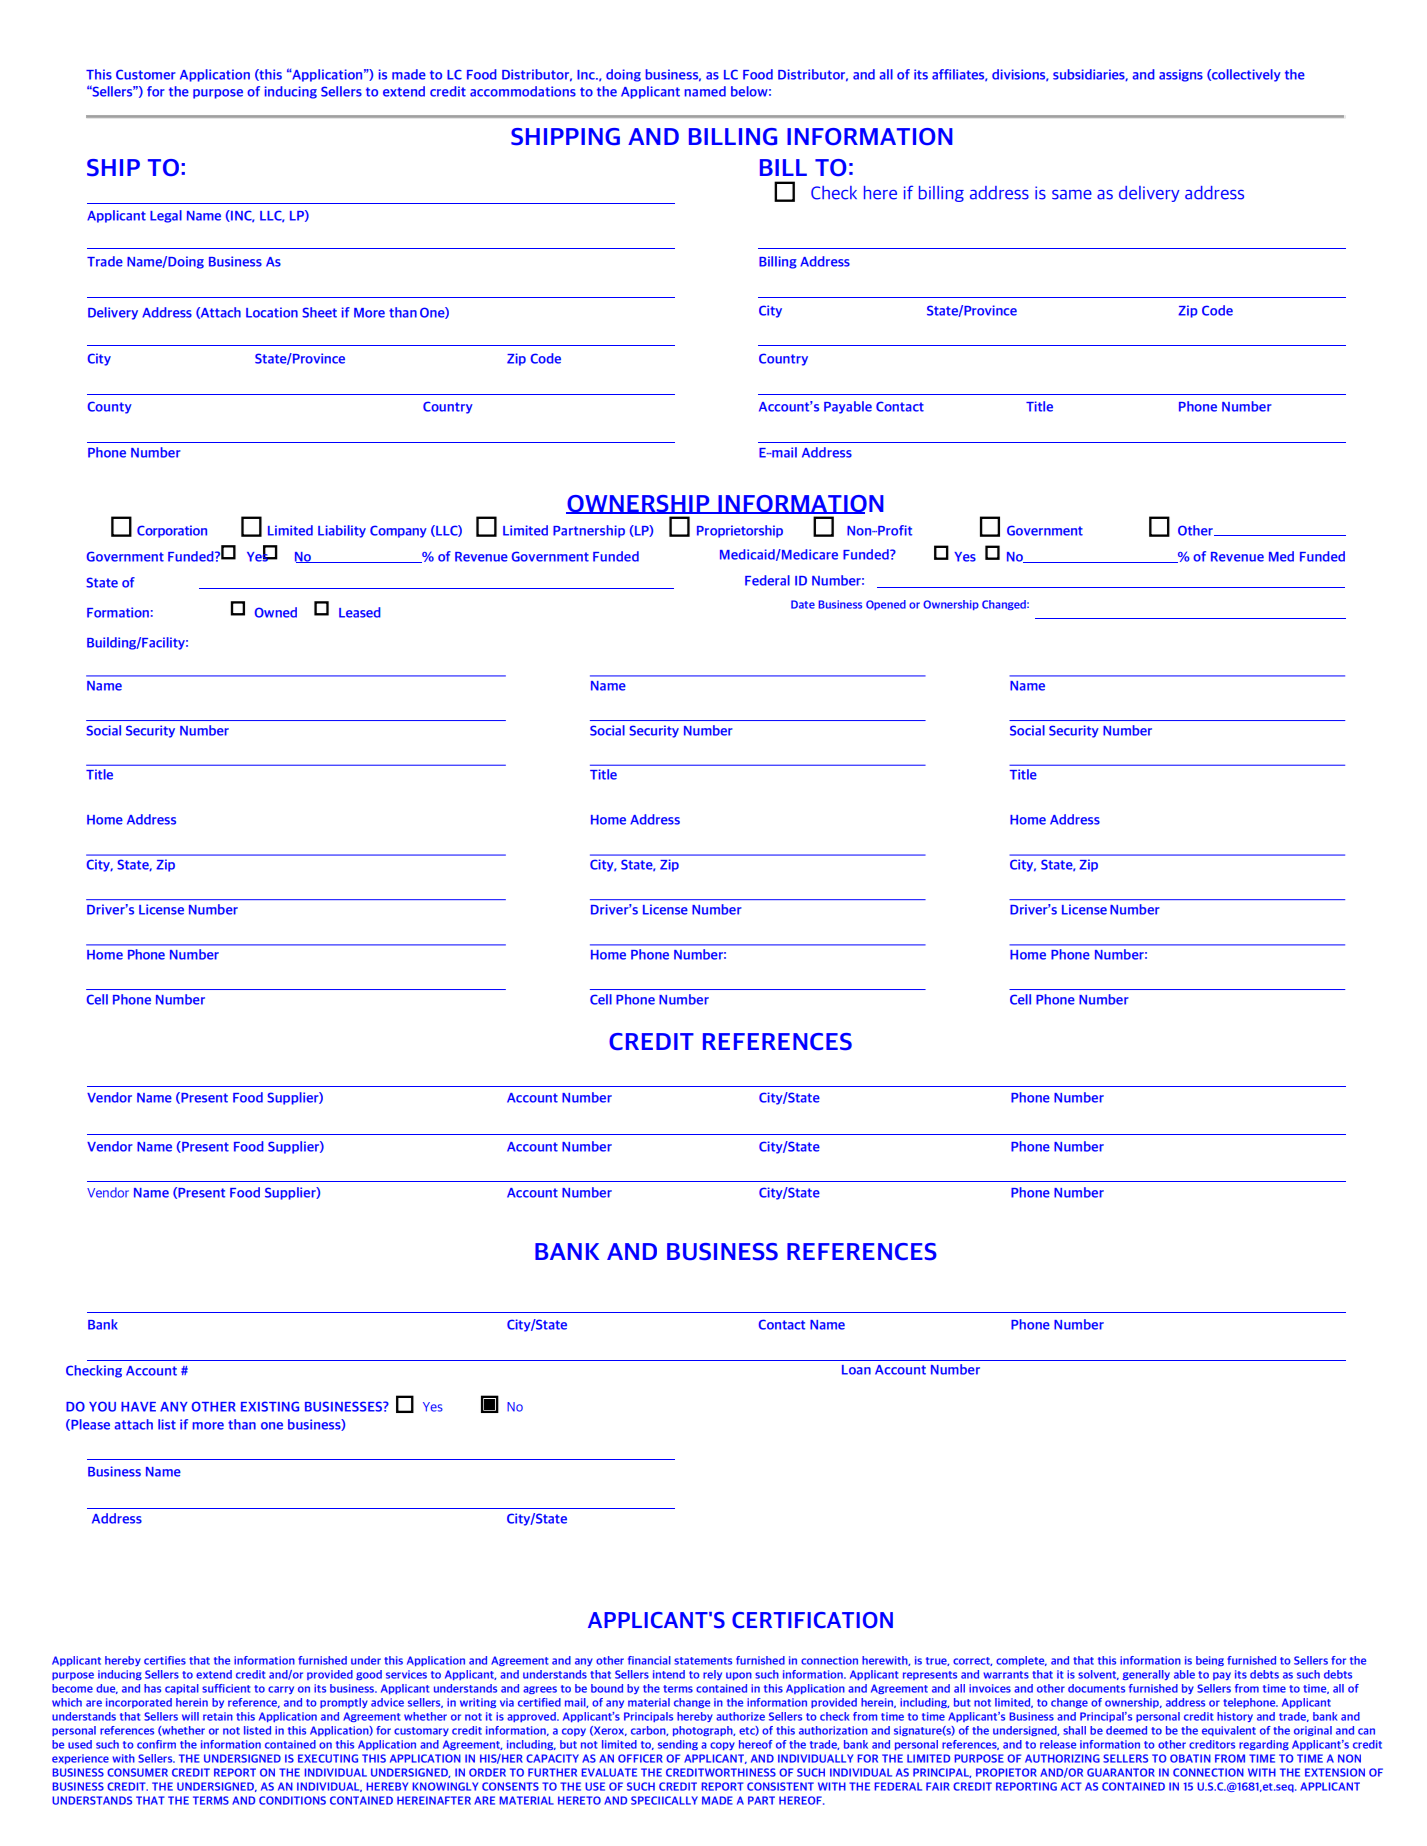 The width and height of the screenshot is (1427, 1846). I want to click on being, so click(1210, 1661).
